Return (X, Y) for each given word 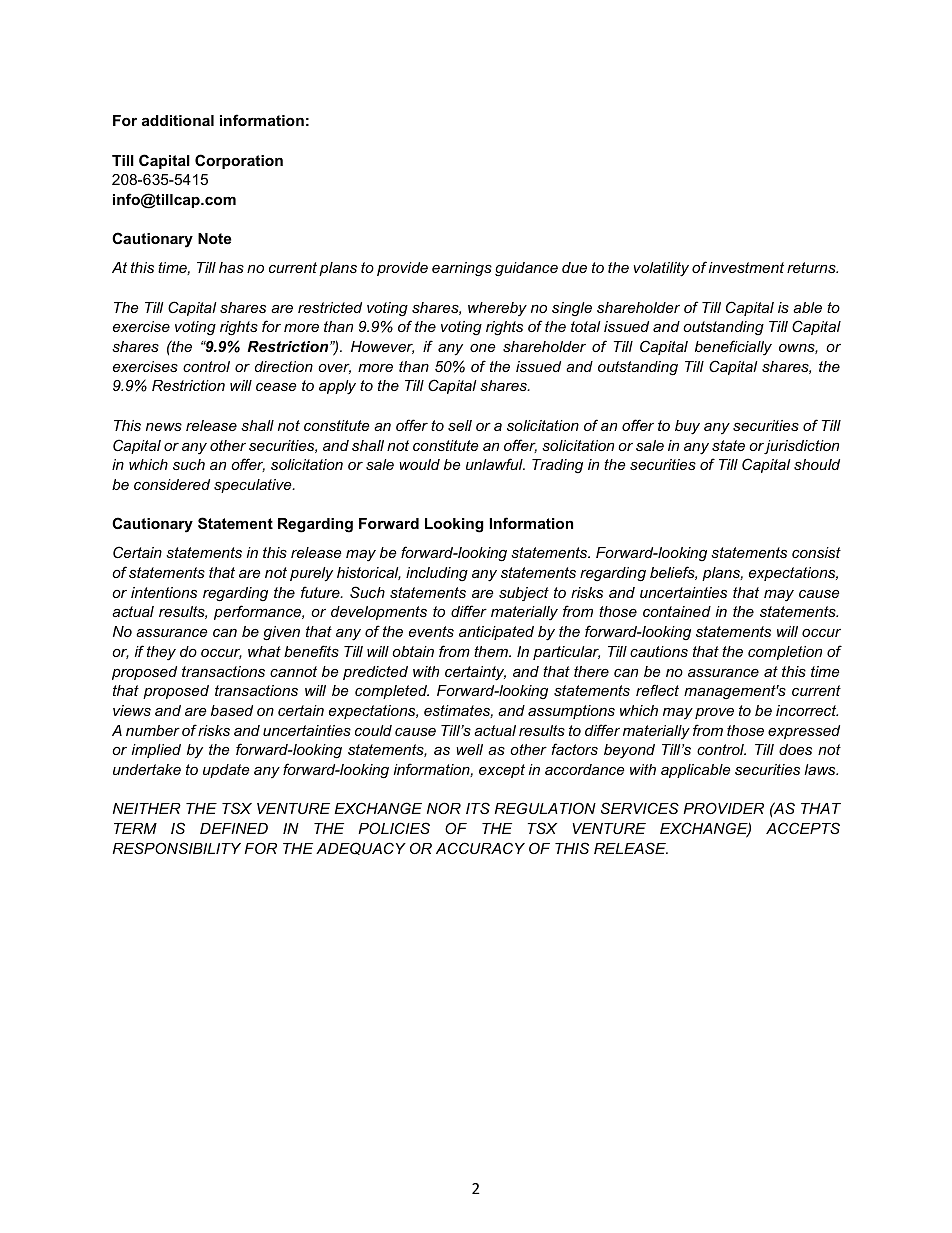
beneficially (733, 348)
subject (524, 594)
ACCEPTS (803, 828)
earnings (462, 269)
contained (677, 611)
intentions (164, 592)
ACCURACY (480, 848)
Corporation (239, 161)
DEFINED (234, 828)
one (483, 348)
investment (746, 267)
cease (276, 387)
